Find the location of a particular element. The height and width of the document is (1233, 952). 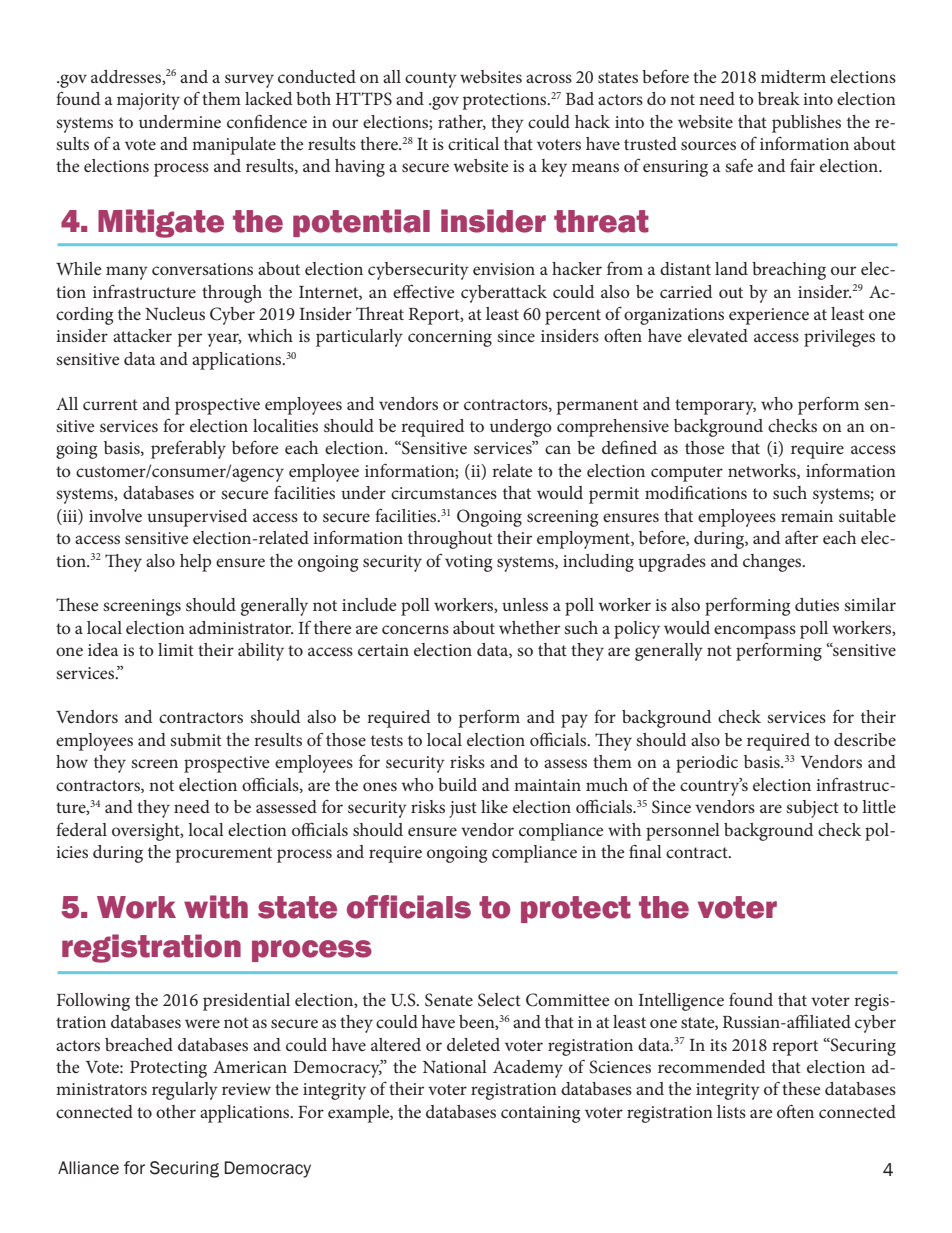

build is located at coordinates (457, 784).
